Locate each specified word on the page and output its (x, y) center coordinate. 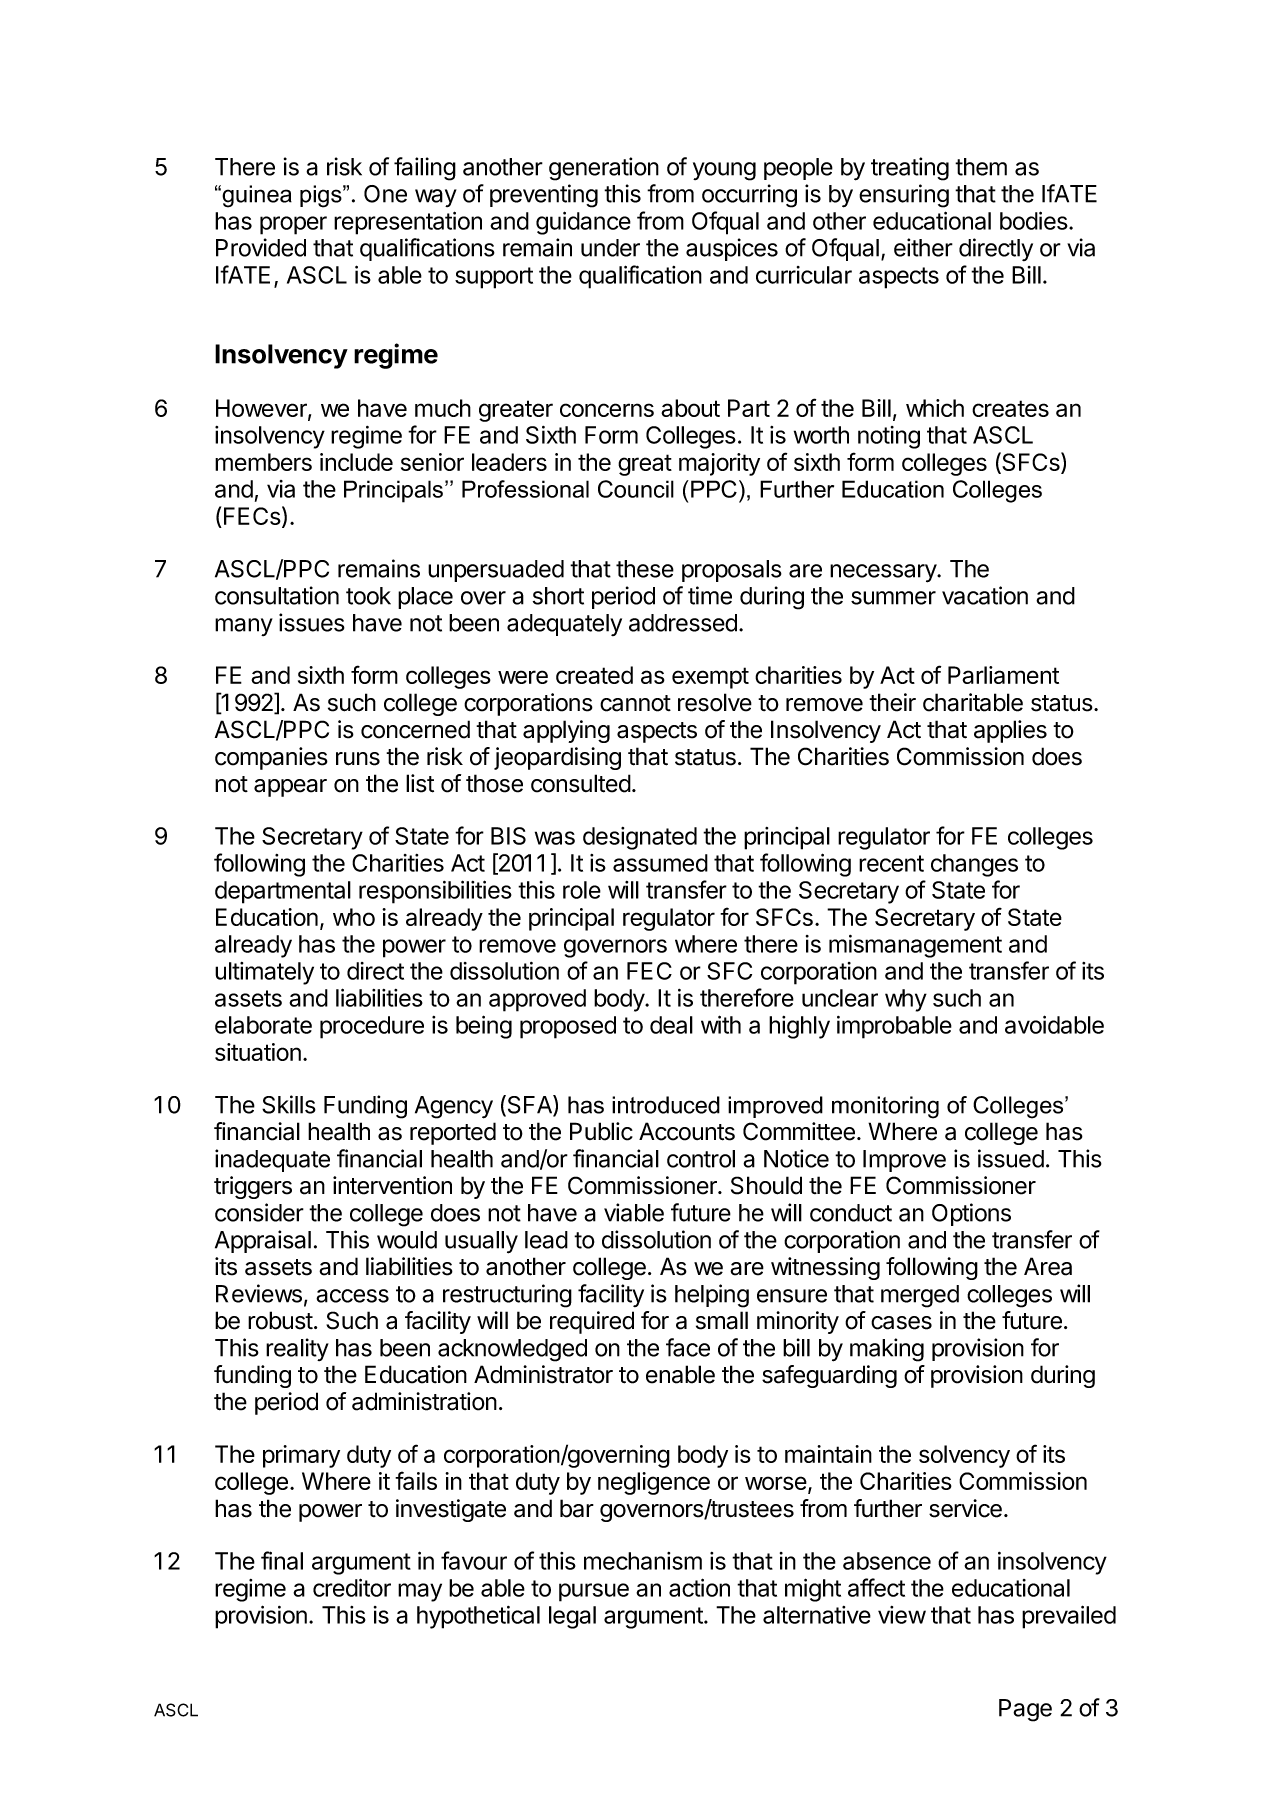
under (610, 248)
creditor (352, 1587)
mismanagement (915, 946)
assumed (660, 863)
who (354, 917)
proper (293, 225)
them (981, 167)
